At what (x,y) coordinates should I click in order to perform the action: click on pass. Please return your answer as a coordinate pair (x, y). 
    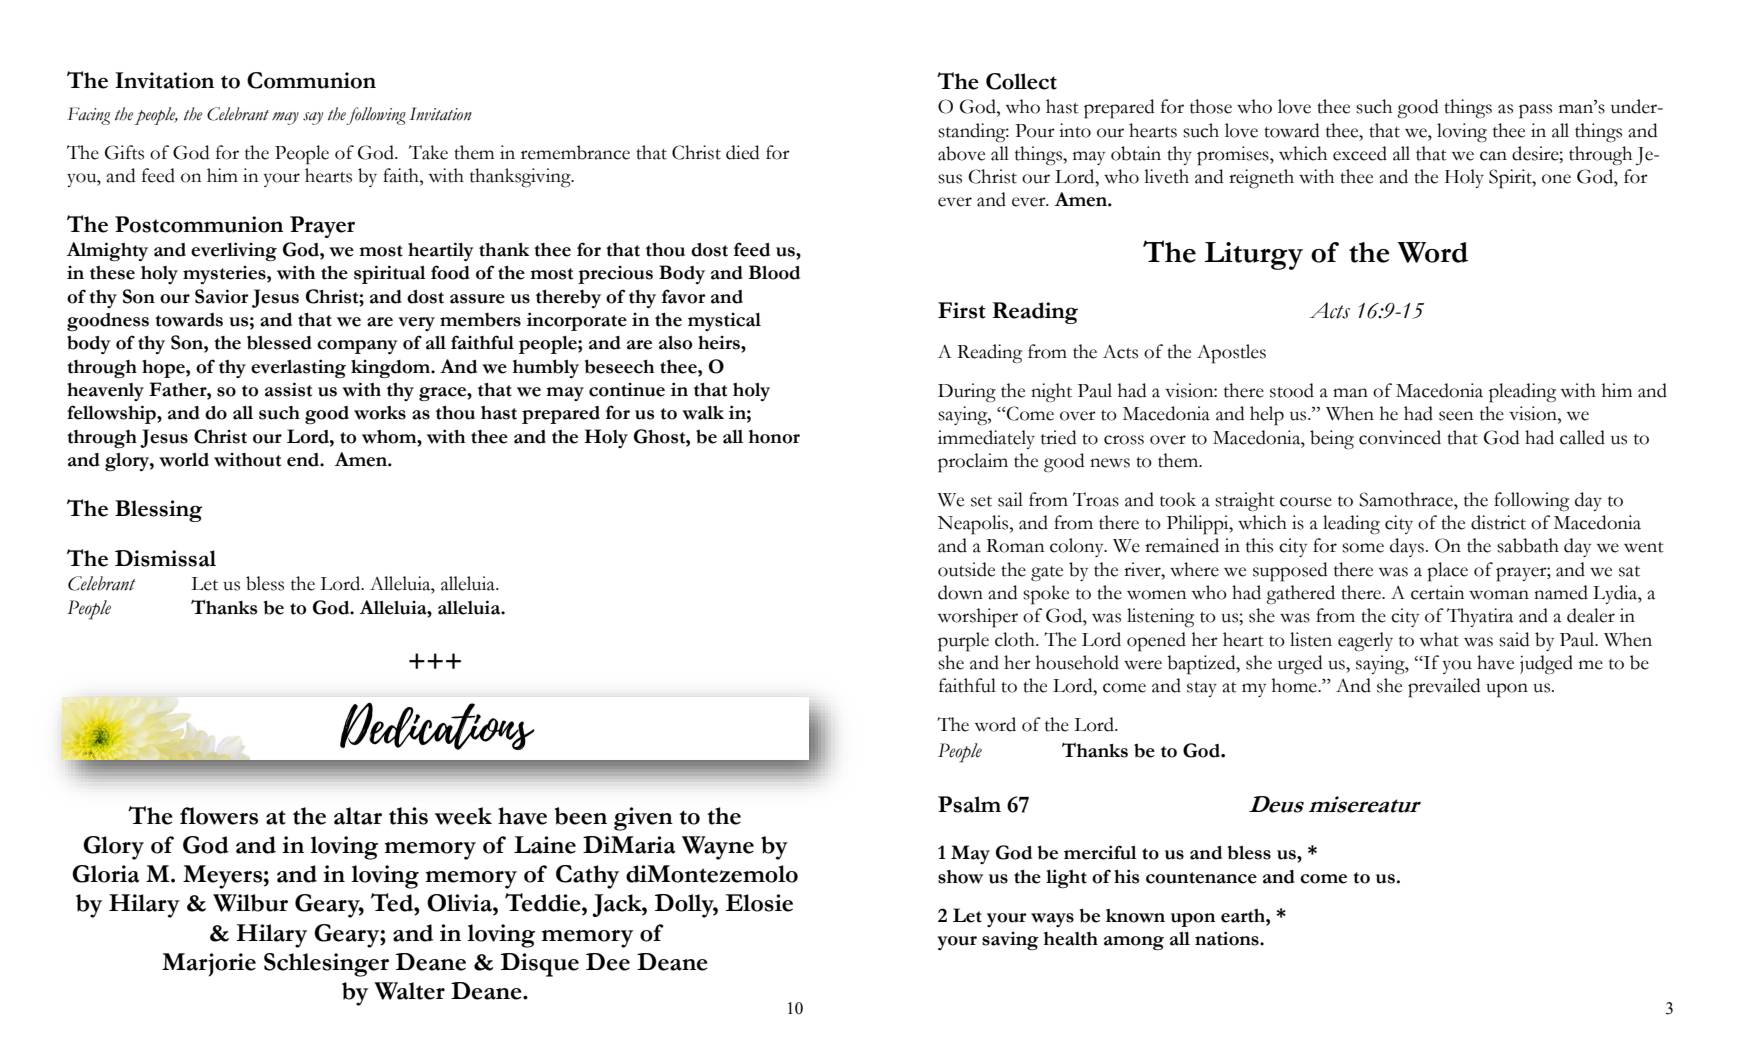
    Looking at the image, I should click on (1535, 111).
